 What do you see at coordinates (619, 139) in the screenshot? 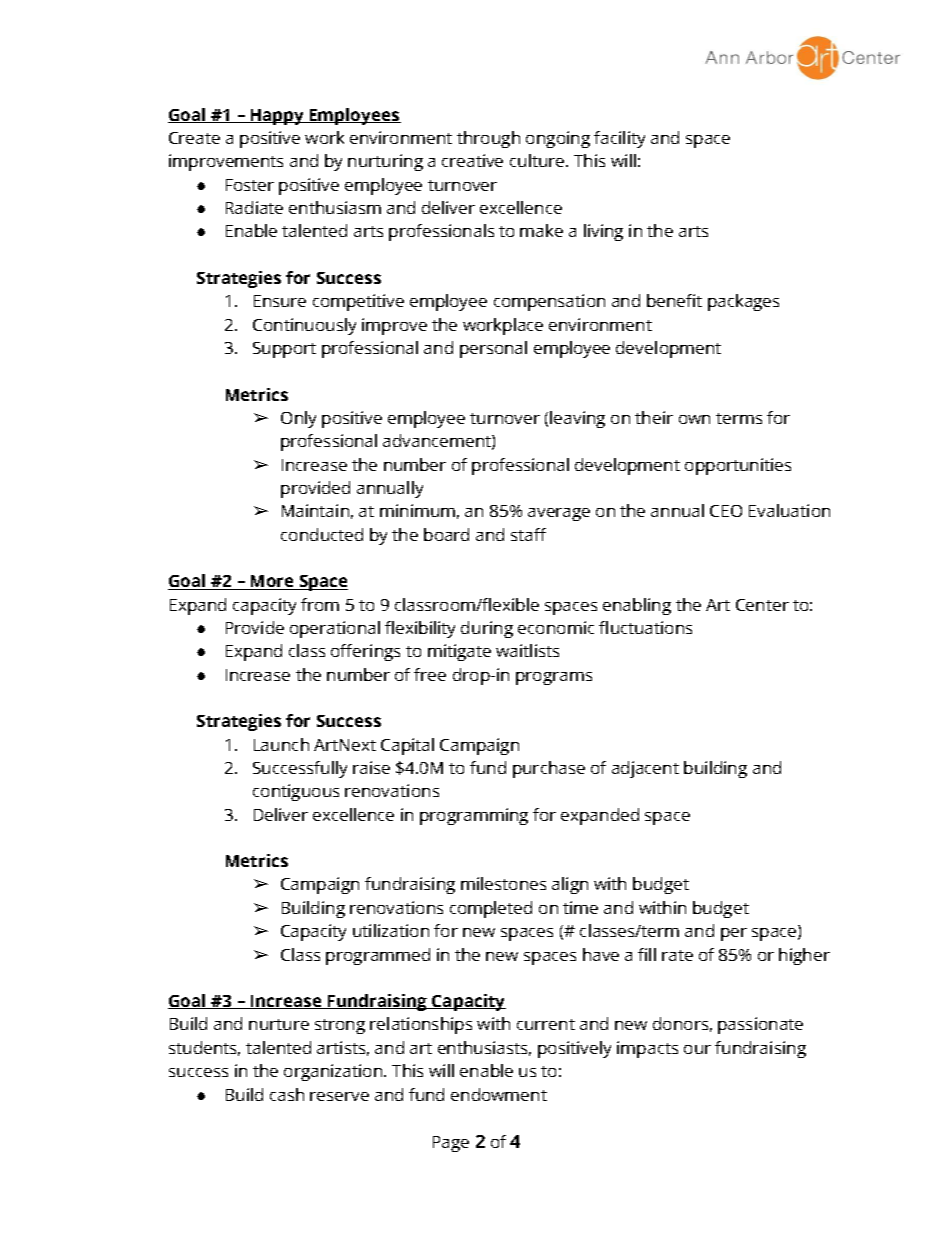
I see `facility` at bounding box center [619, 139].
